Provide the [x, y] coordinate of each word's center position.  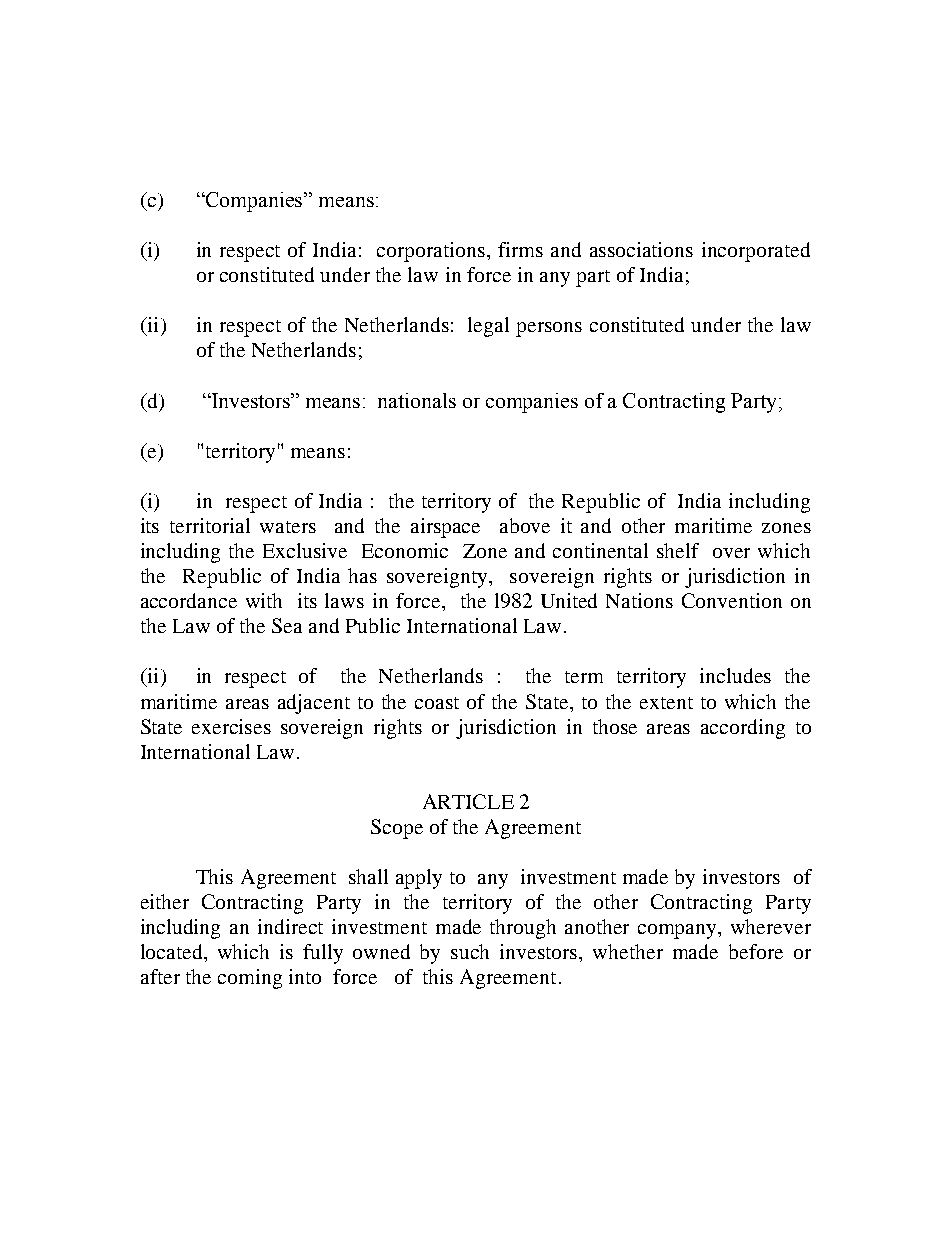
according [743, 729]
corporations [432, 252]
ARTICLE [468, 801]
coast [437, 703]
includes [735, 675]
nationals [417, 400]
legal [488, 327]
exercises [231, 726]
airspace [445, 528]
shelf [678, 550]
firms [520, 249]
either [165, 901]
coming [250, 979]
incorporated [756, 252]
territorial [210, 525]
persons [549, 329]
